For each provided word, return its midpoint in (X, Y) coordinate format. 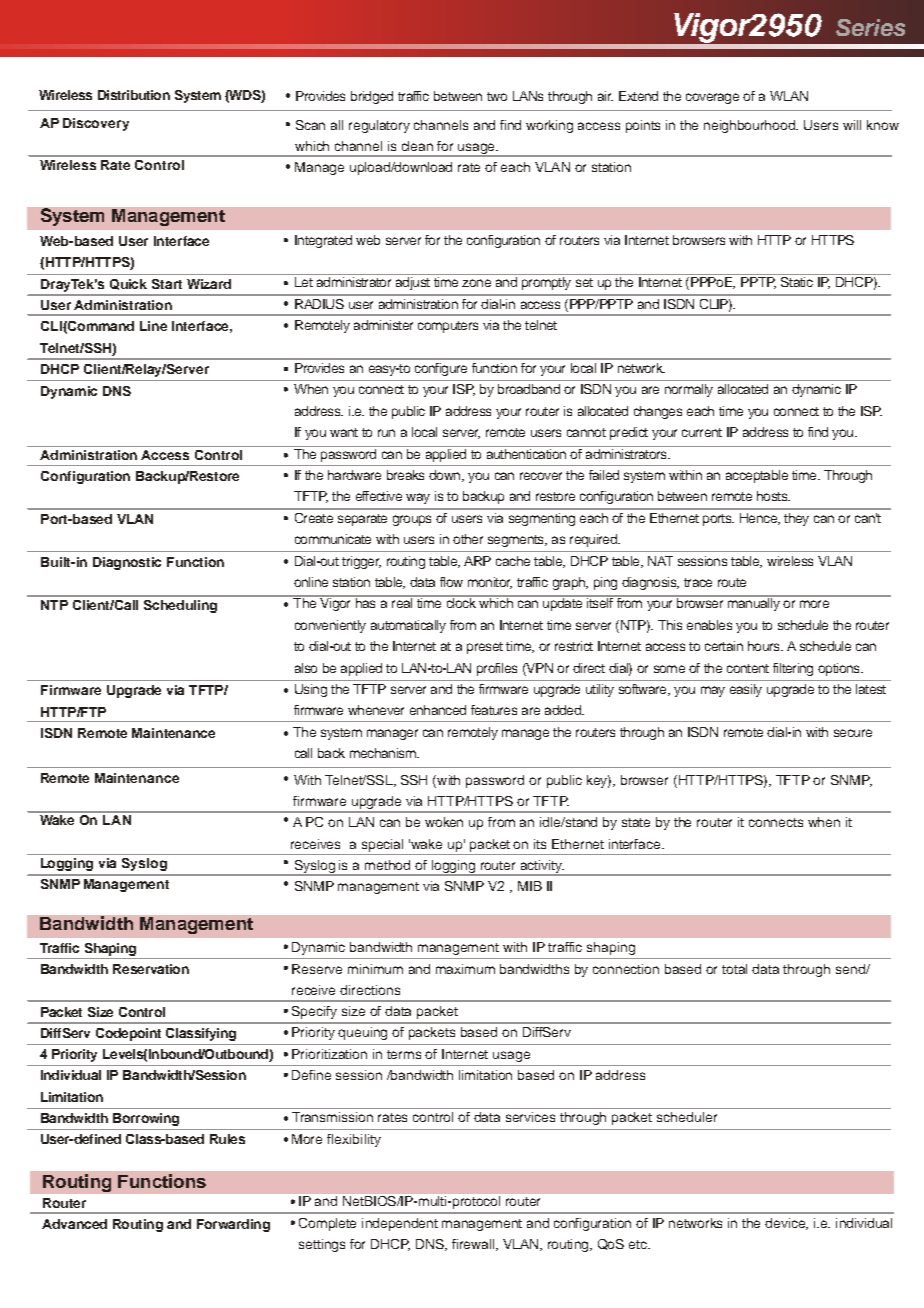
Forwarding (233, 1225)
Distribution (134, 95)
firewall (474, 1245)
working (549, 126)
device (786, 1224)
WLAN (789, 96)
